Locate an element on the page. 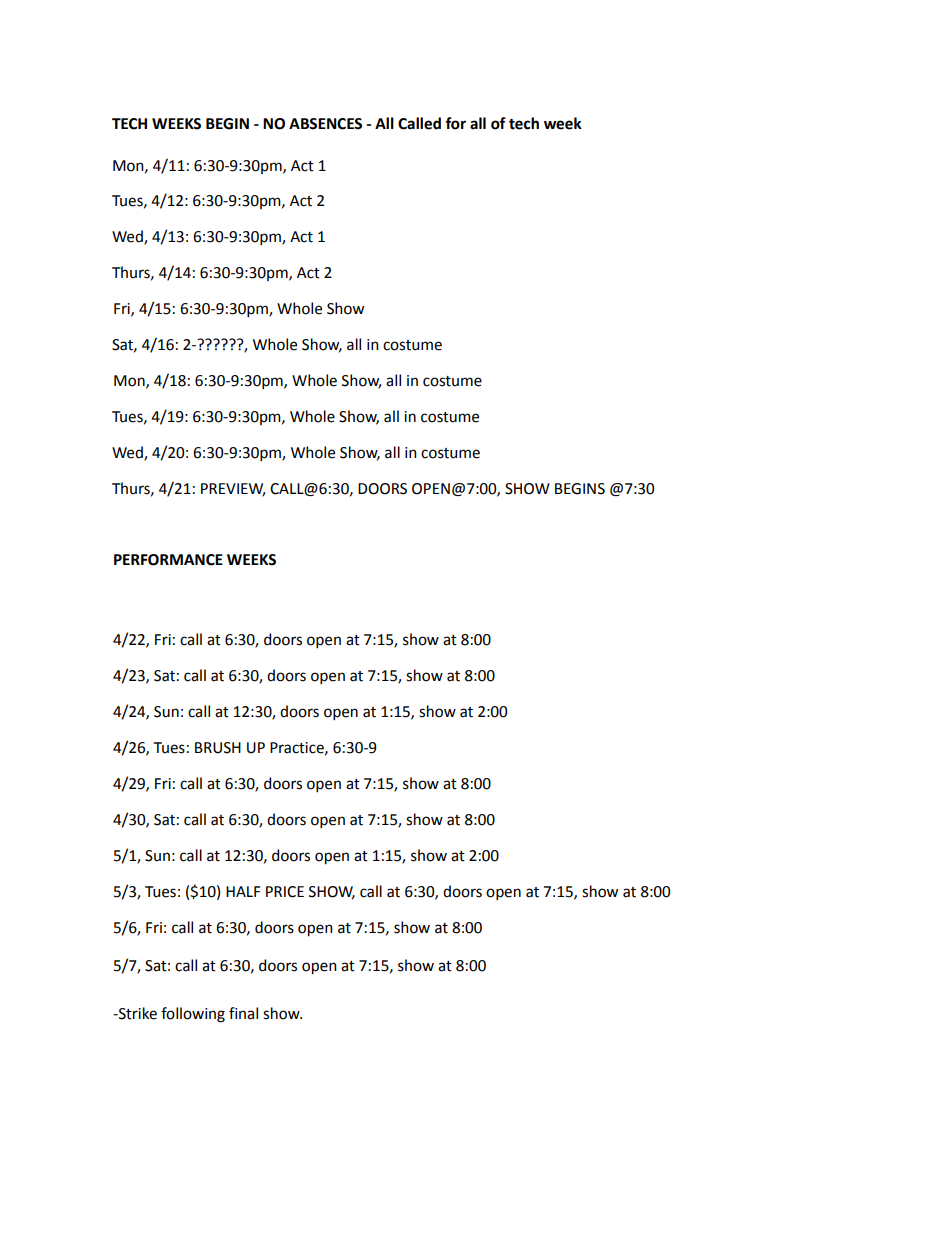  PRICE is located at coordinates (285, 892).
